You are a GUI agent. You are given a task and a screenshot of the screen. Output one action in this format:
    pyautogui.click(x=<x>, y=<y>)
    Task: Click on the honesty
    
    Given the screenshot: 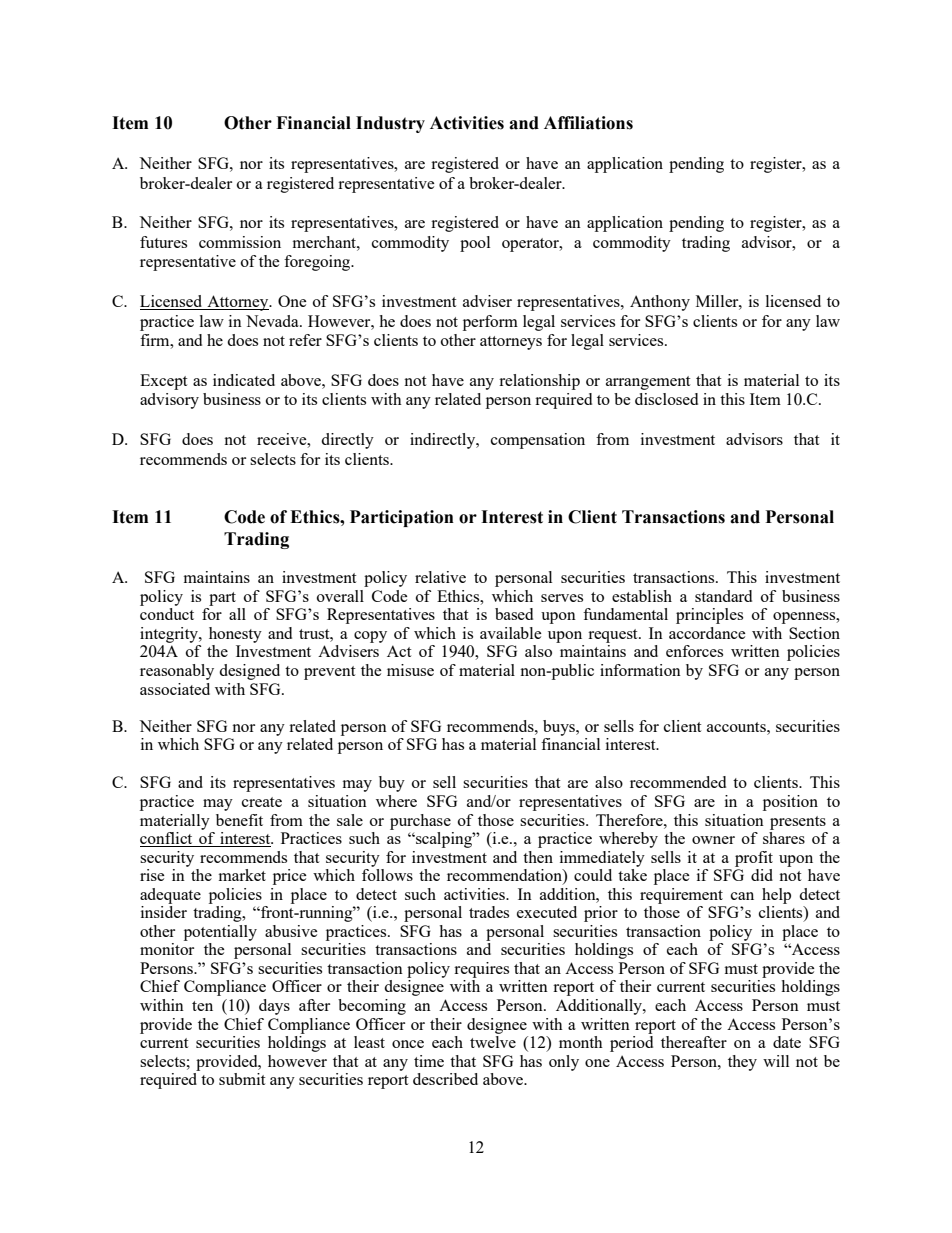 What is the action you would take?
    pyautogui.click(x=235, y=635)
